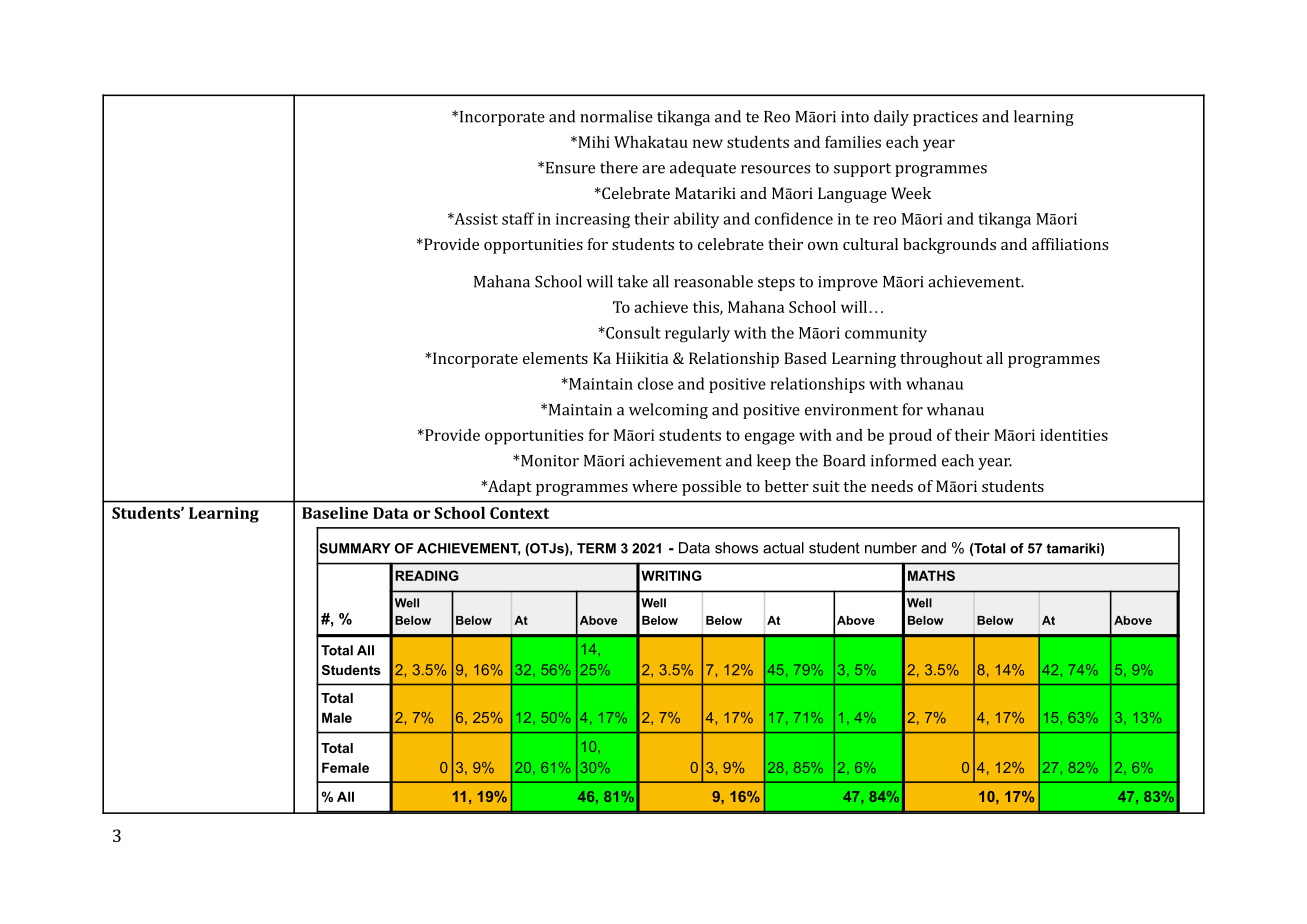  Describe the element at coordinates (945, 118) in the document. I see `practices` at that location.
